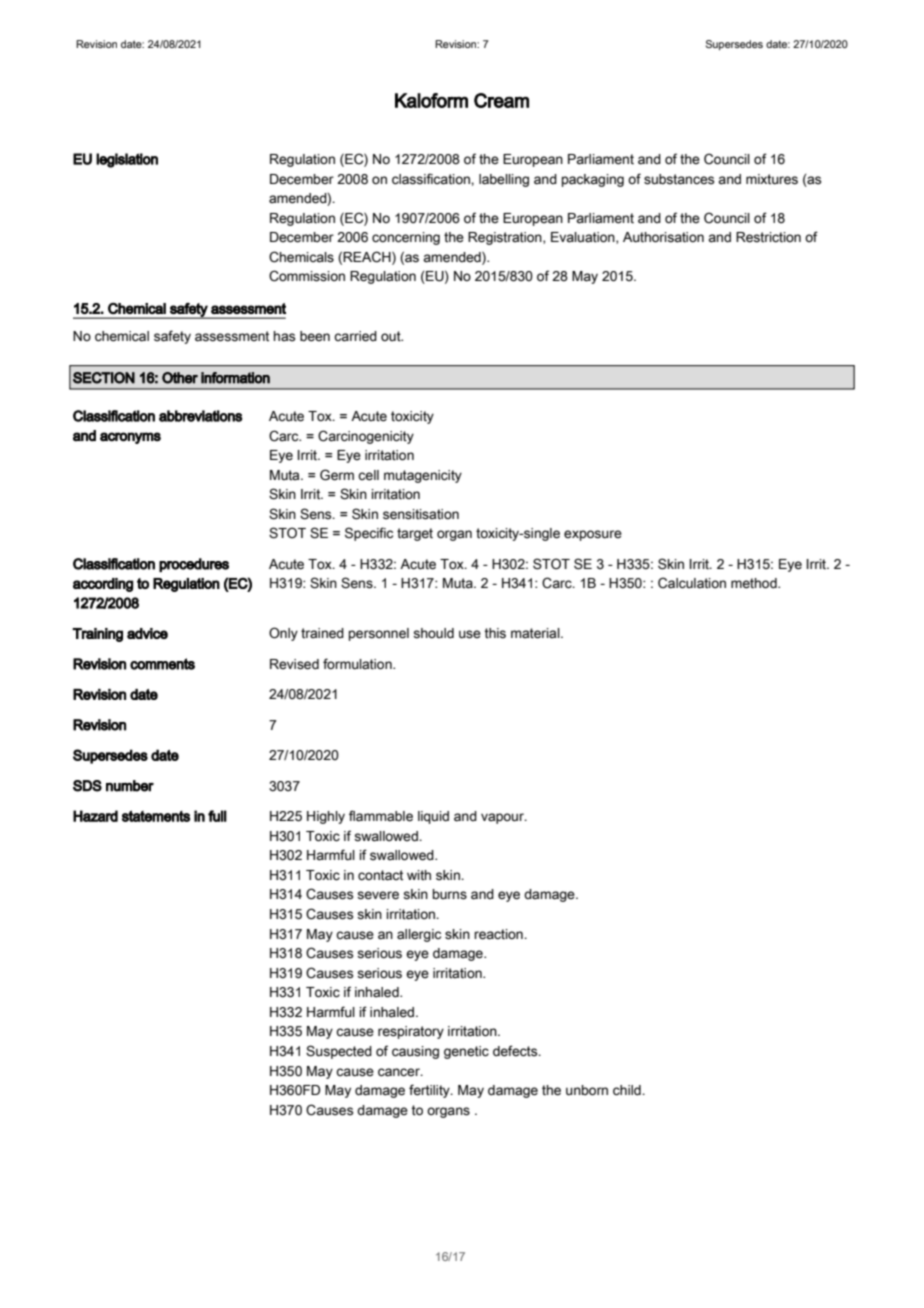 Image resolution: width=924 pixels, height=1308 pixels. What do you see at coordinates (692, 583) in the screenshot?
I see `Calculation` at bounding box center [692, 583].
